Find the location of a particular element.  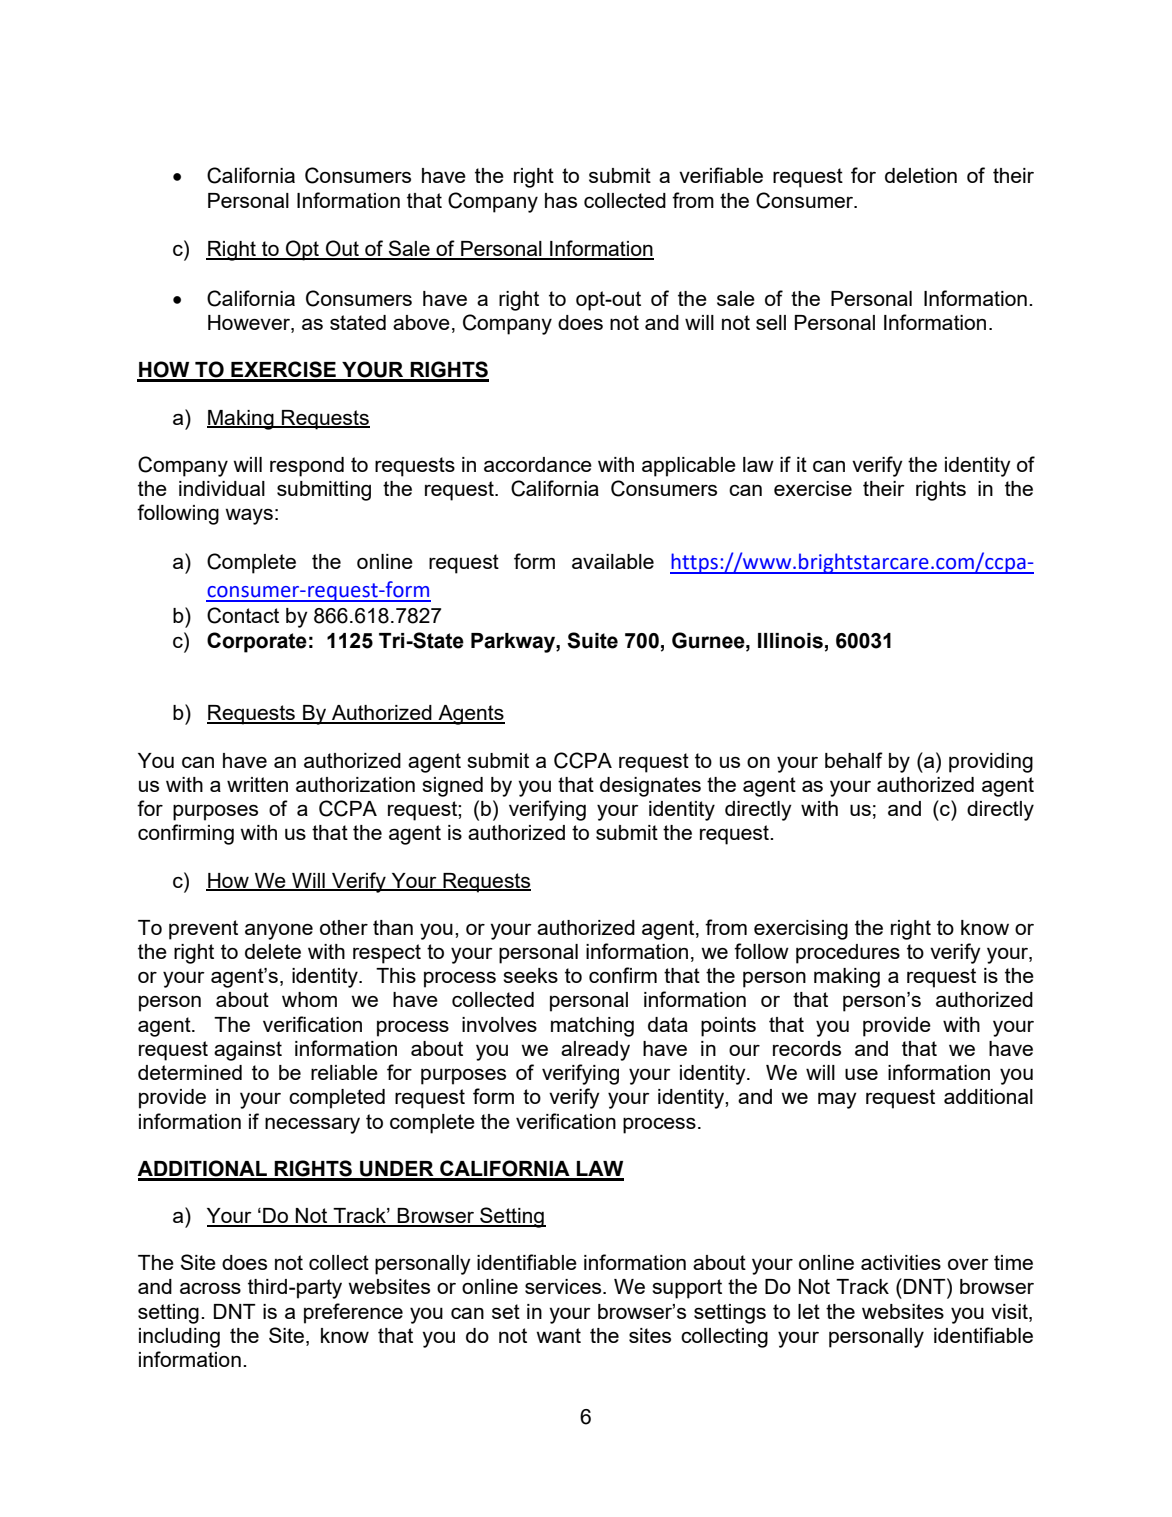

across is located at coordinates (210, 1288).
